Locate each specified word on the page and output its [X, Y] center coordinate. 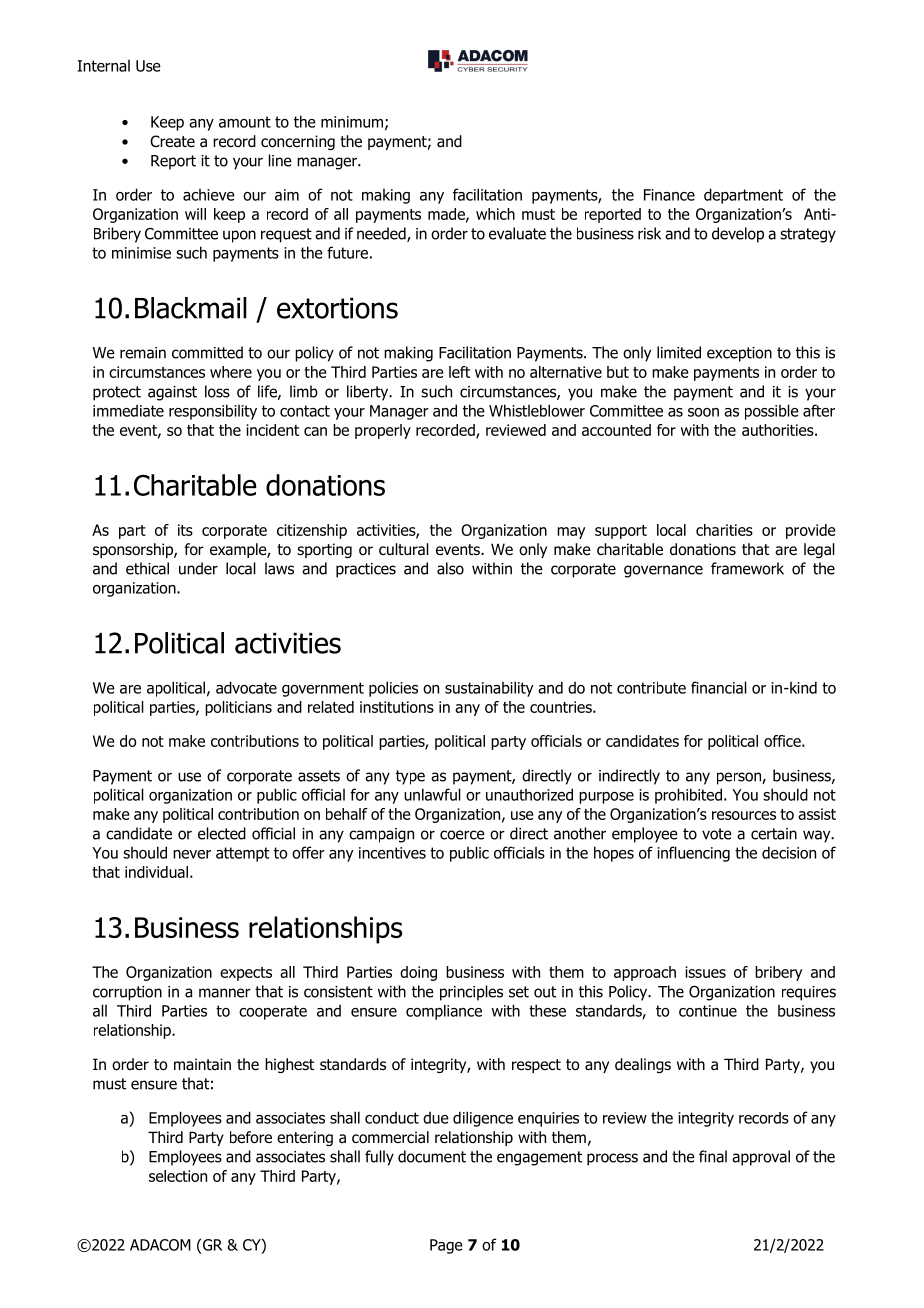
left [459, 372]
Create [172, 141]
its [185, 530]
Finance [669, 195]
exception [739, 354]
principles [471, 993]
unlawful [432, 794]
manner [225, 993]
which [495, 214]
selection [178, 1176]
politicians [238, 708]
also [450, 568]
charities [724, 530]
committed [207, 352]
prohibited [688, 796]
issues [705, 972]
